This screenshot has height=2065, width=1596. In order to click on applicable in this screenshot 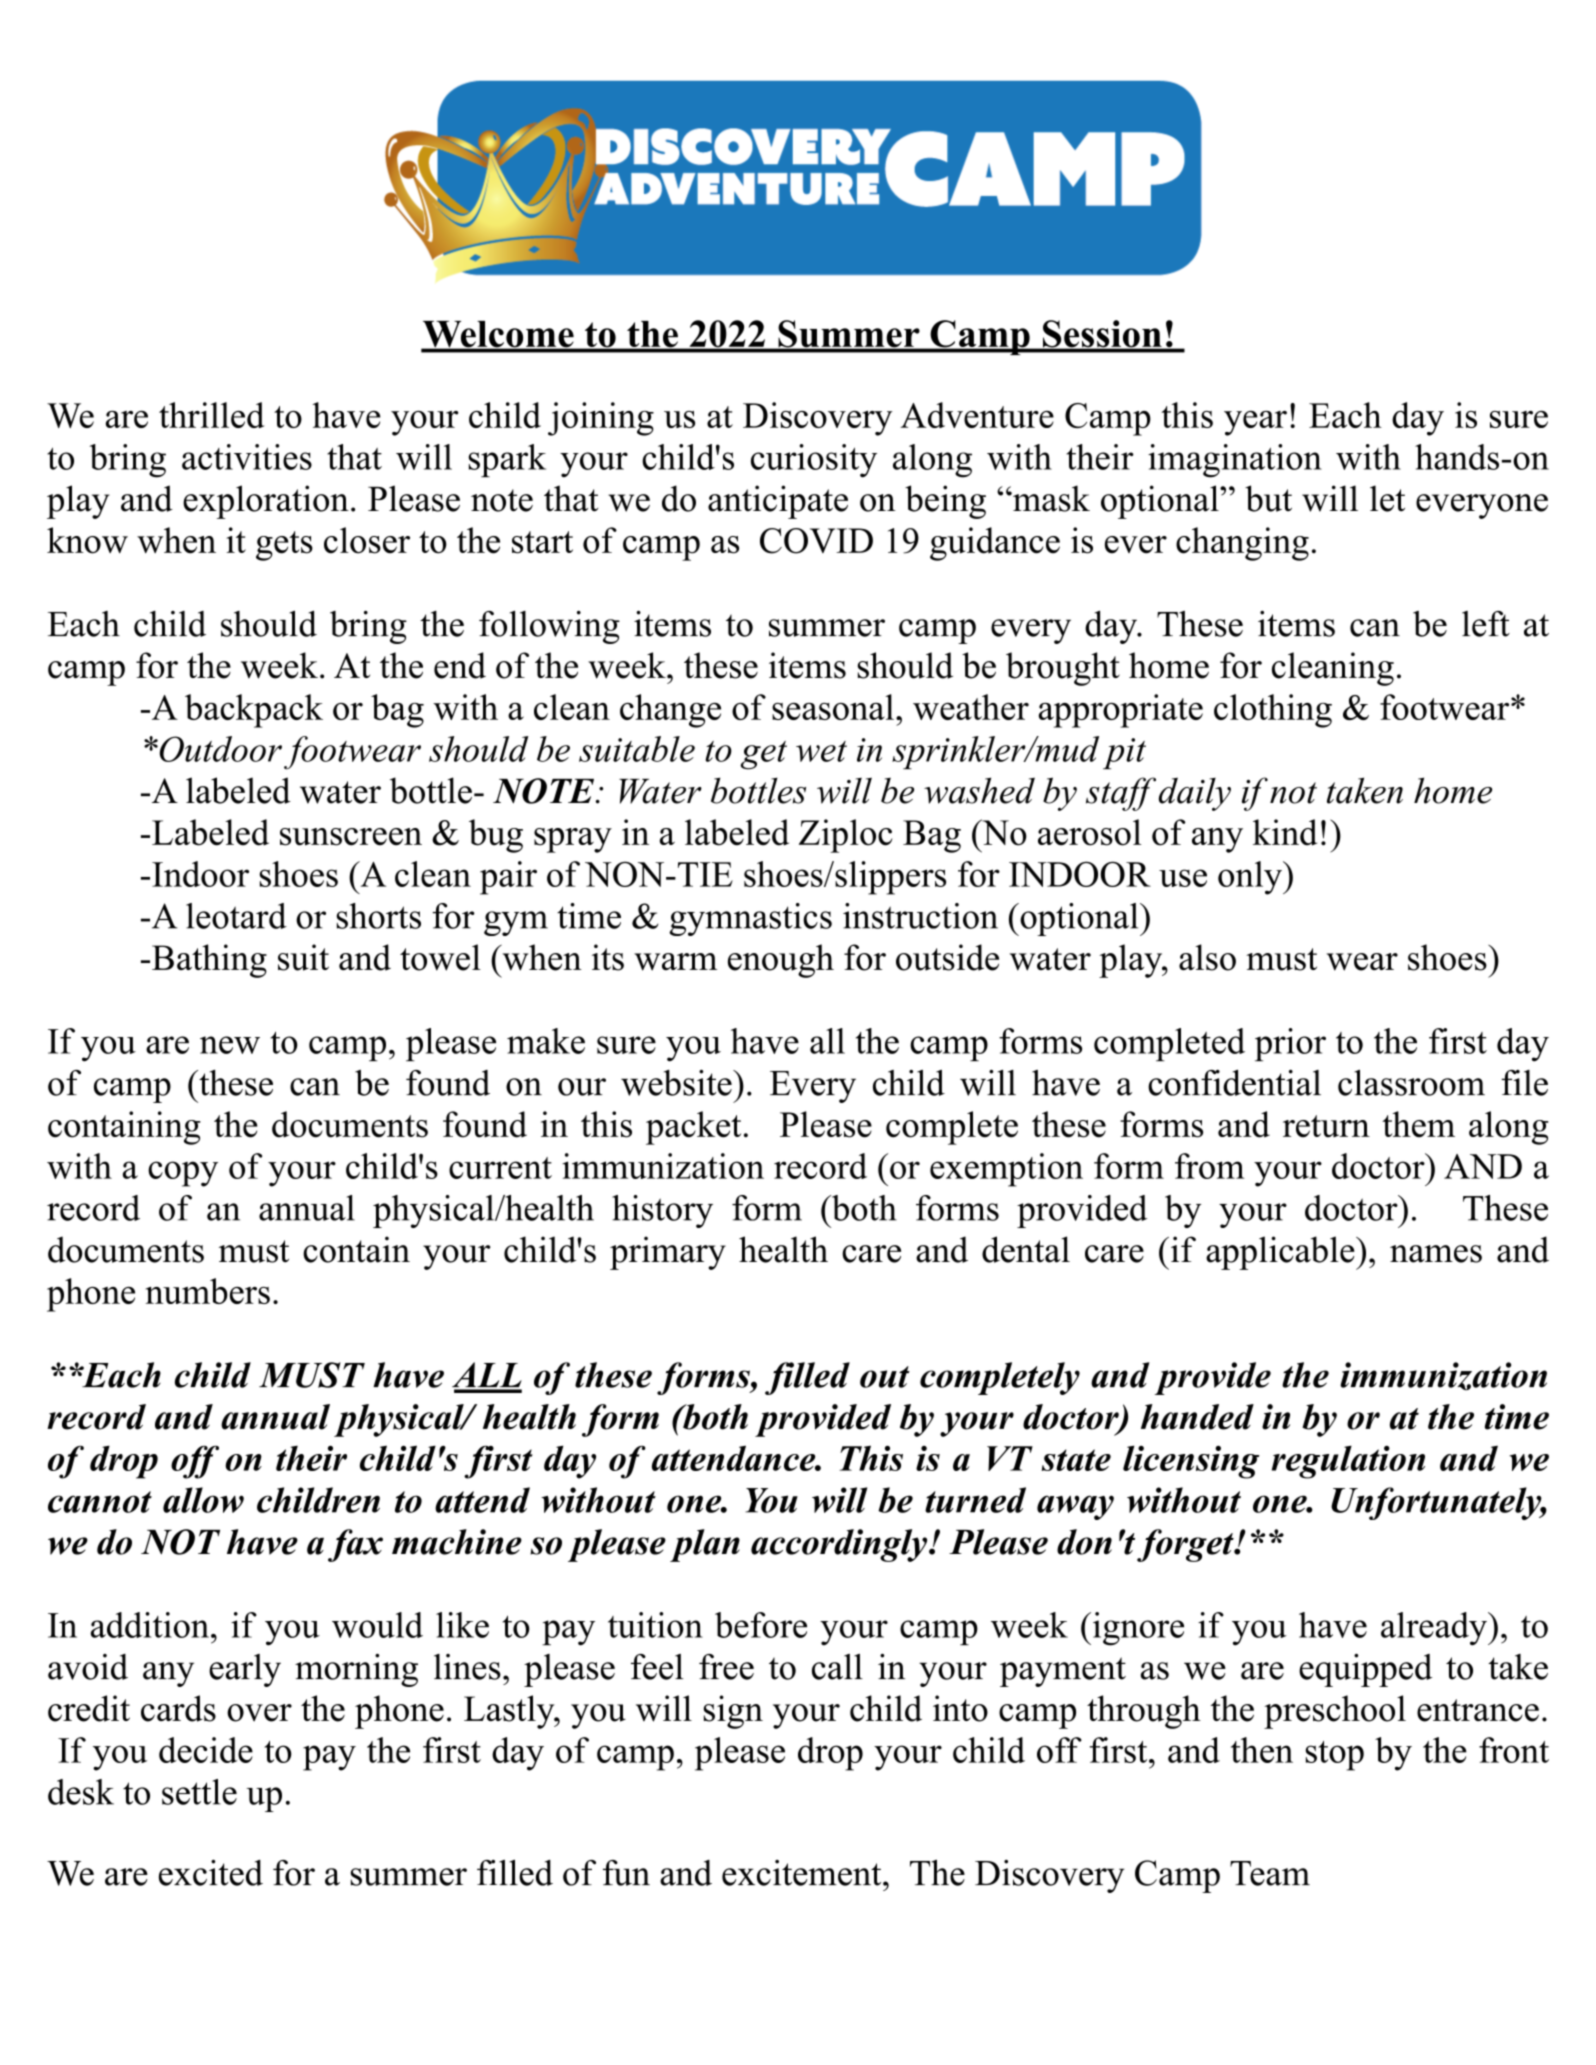, I will do `click(1281, 1253)`.
